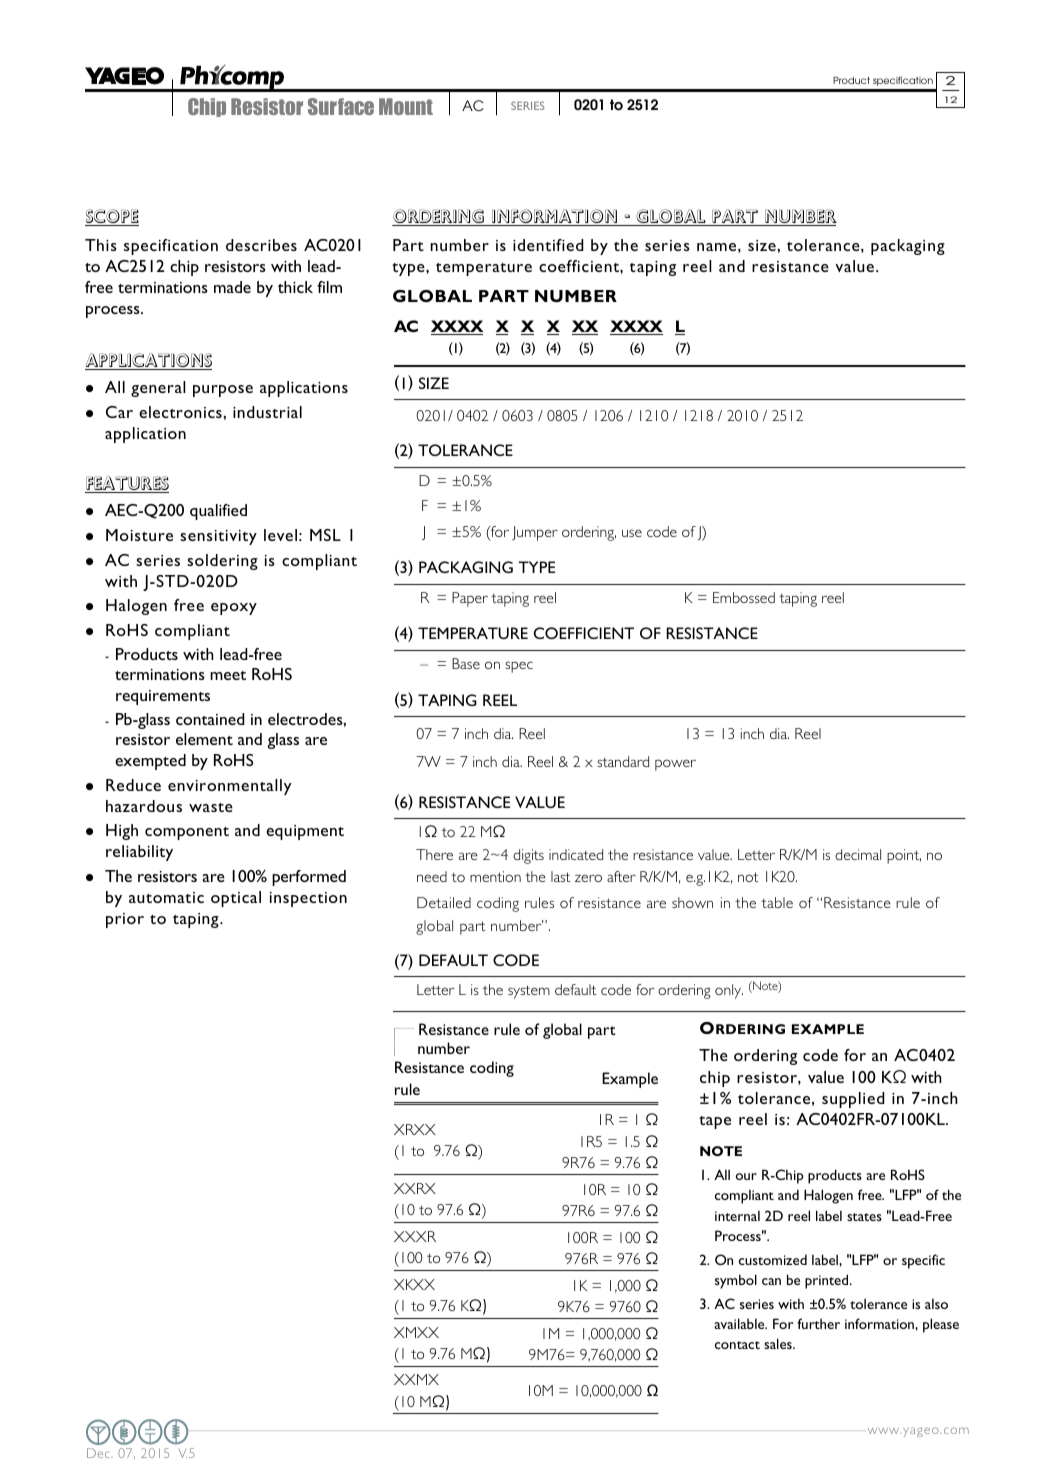 The image size is (1049, 1484). What do you see at coordinates (495, 876) in the document?
I see `mention` at bounding box center [495, 876].
